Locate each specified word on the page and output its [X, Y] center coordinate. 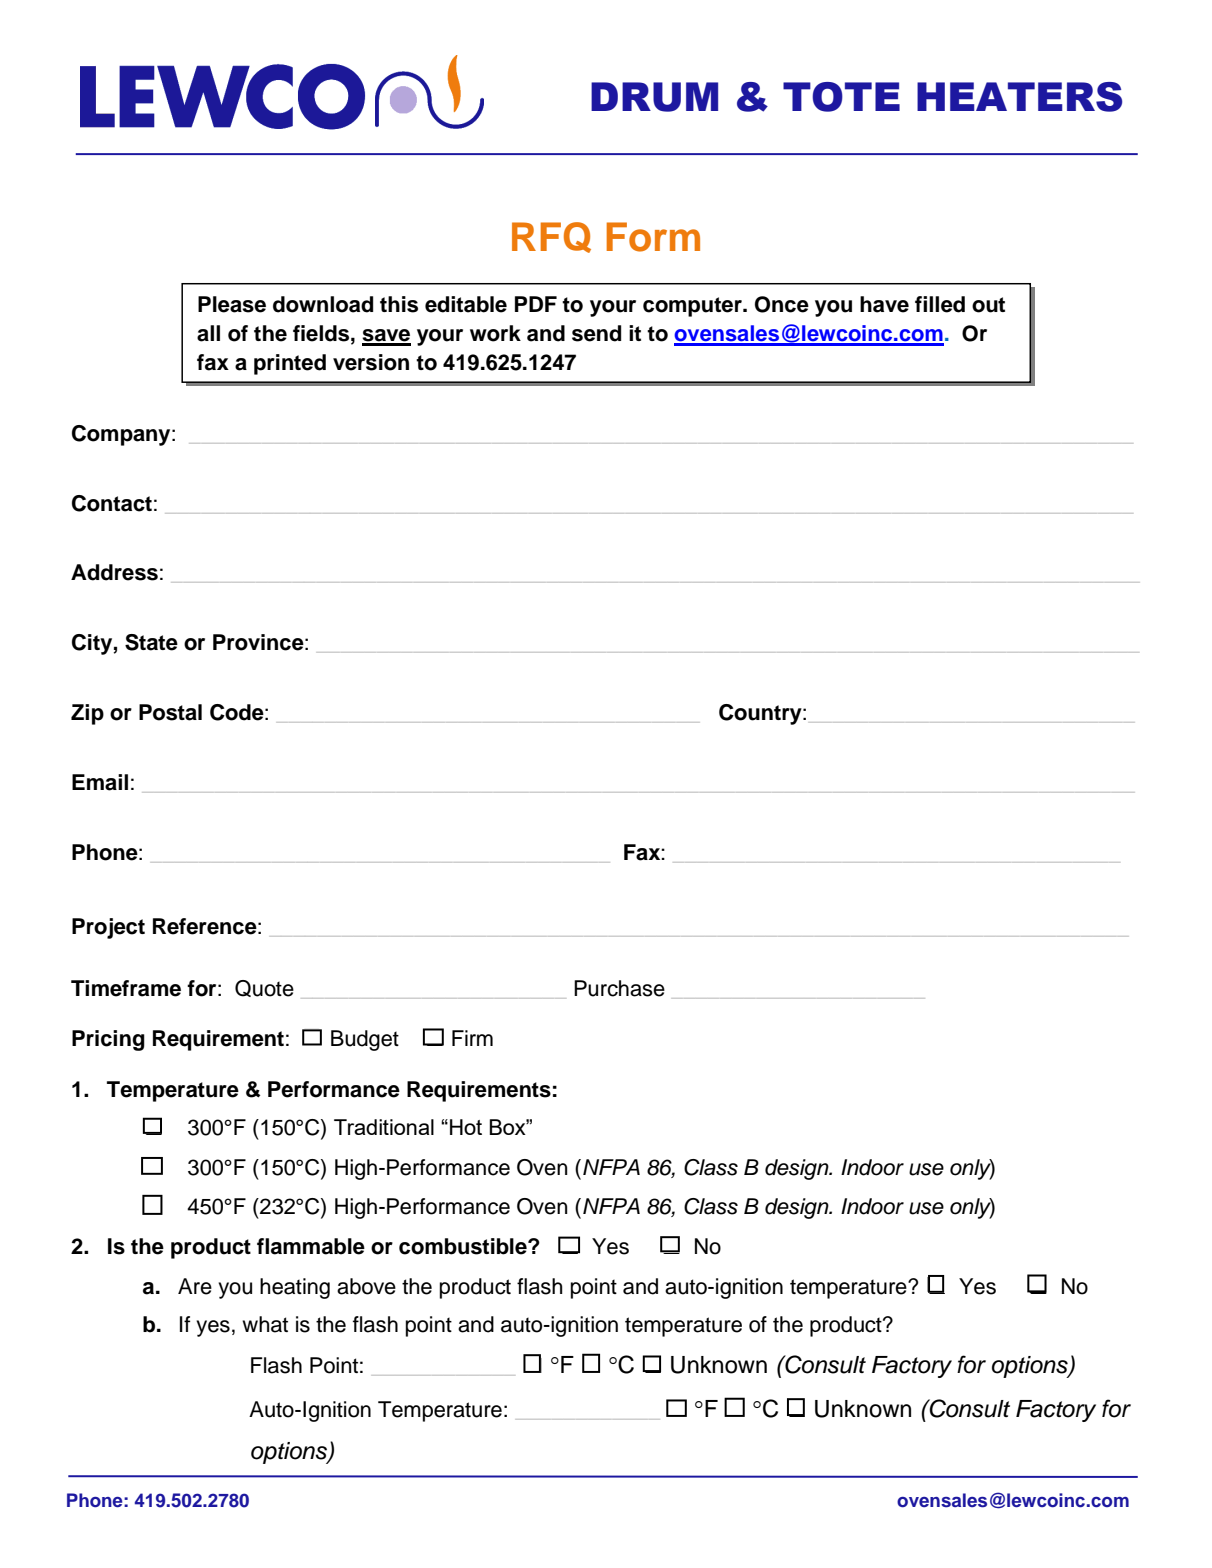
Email [100, 782]
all [208, 333]
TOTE [841, 97]
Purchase [619, 988]
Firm [472, 1038]
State [151, 642]
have [884, 304]
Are [195, 1286]
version [371, 362]
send [596, 333]
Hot [466, 1127]
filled [940, 304]
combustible [464, 1246]
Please [232, 304]
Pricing [108, 1040]
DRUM [654, 97]
